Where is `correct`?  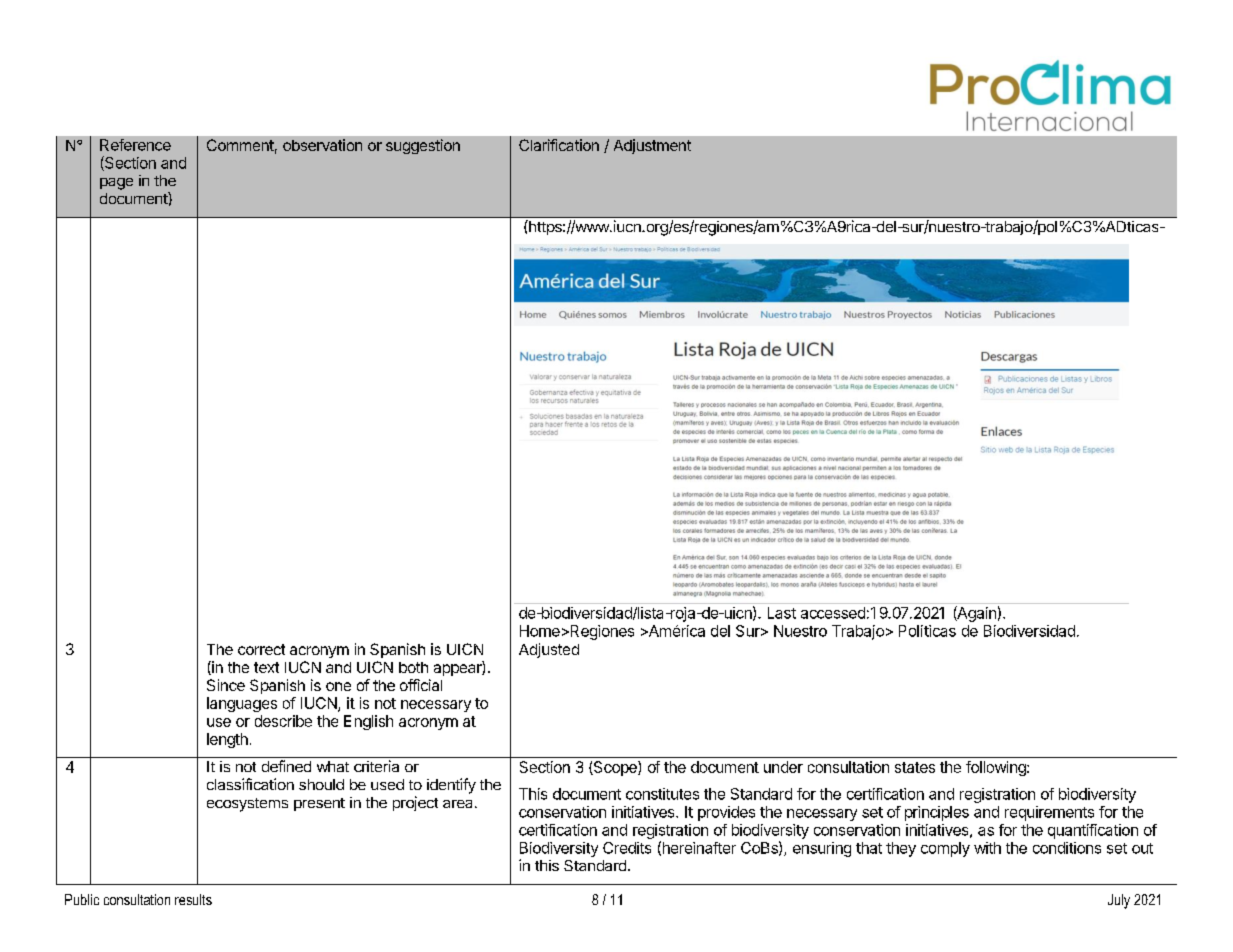 correct is located at coordinates (261, 649).
